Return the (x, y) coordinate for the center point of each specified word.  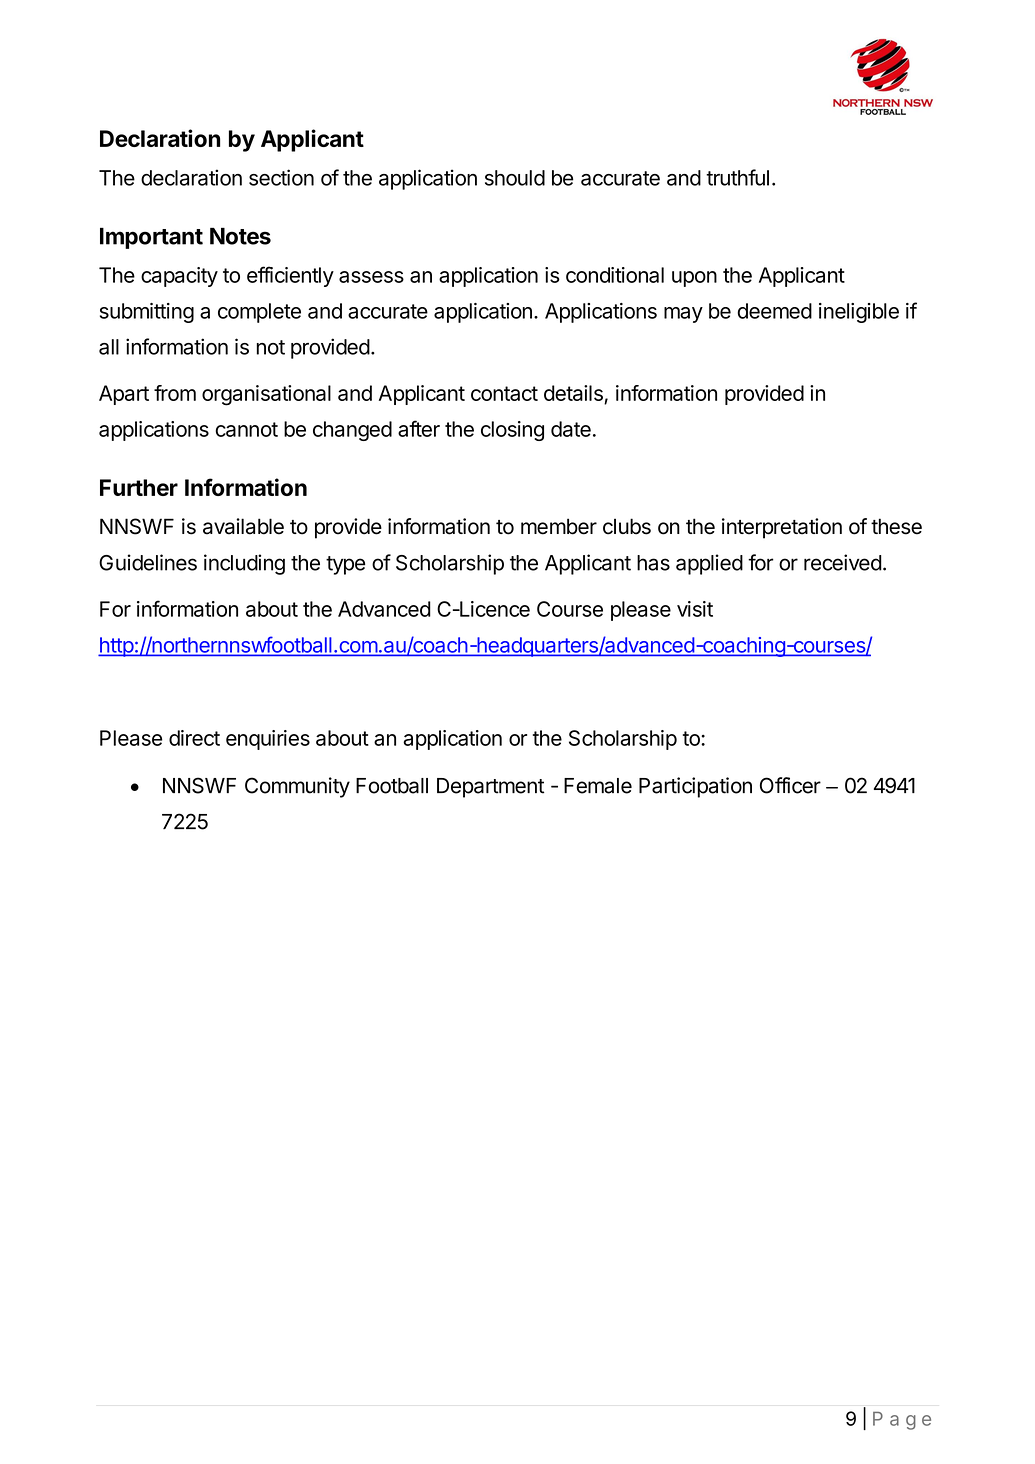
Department (490, 788)
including (244, 564)
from (175, 393)
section (281, 177)
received (843, 562)
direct (194, 738)
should (515, 178)
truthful (737, 177)
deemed (774, 311)
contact (504, 393)
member (559, 526)
